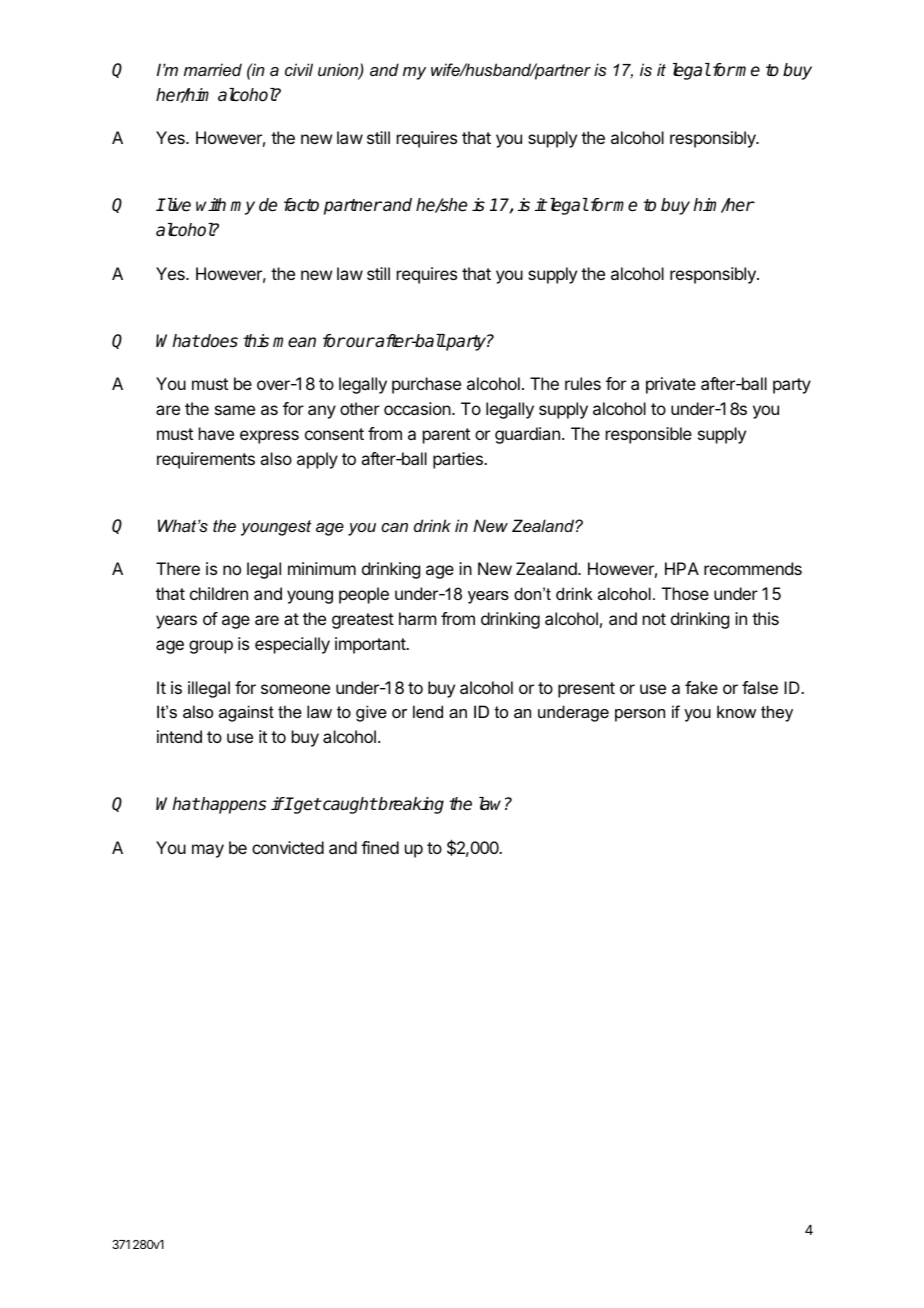 Image resolution: width=924 pixels, height=1308 pixels. Describe the element at coordinates (213, 69) in the screenshot. I see `married` at that location.
